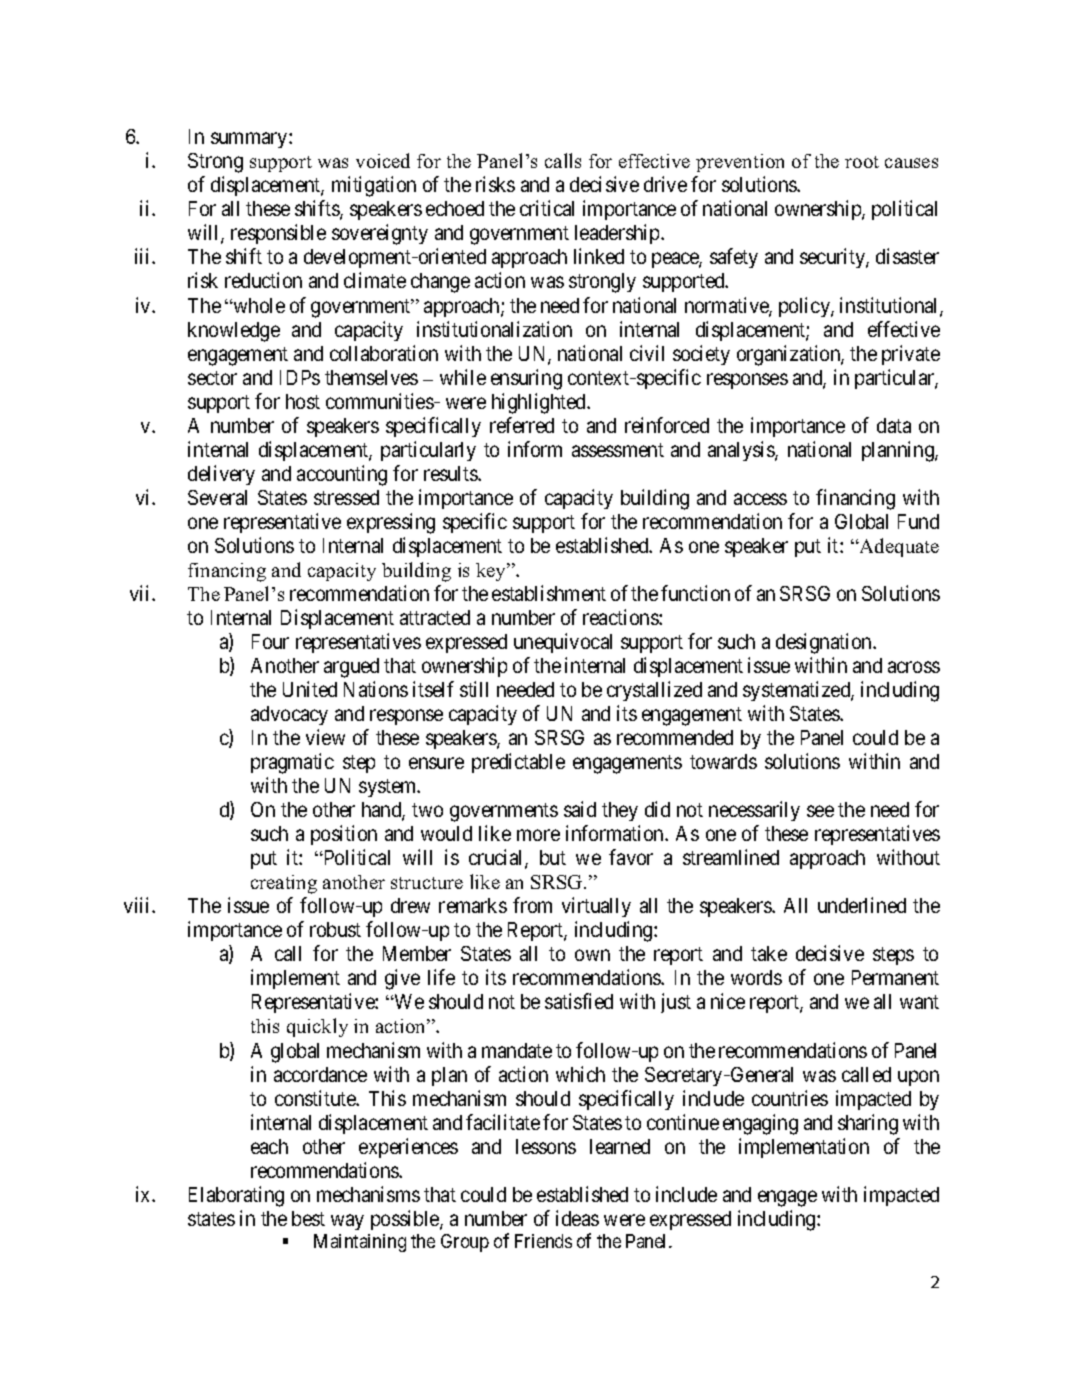 The width and height of the document is (1065, 1379). What do you see at coordinates (825, 643) in the document?
I see `designation` at bounding box center [825, 643].
